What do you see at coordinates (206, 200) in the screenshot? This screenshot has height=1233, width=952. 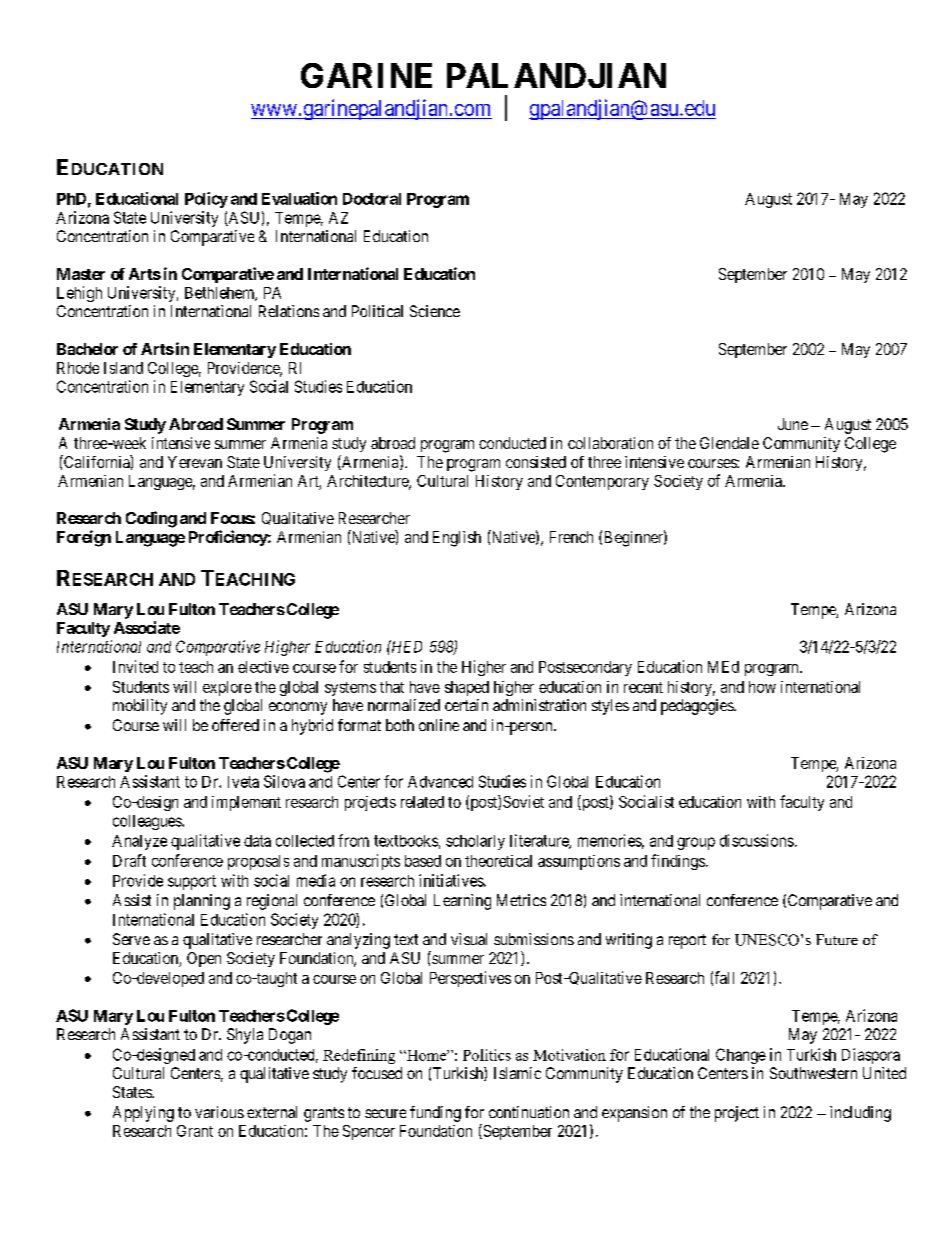 I see `Policy` at bounding box center [206, 200].
